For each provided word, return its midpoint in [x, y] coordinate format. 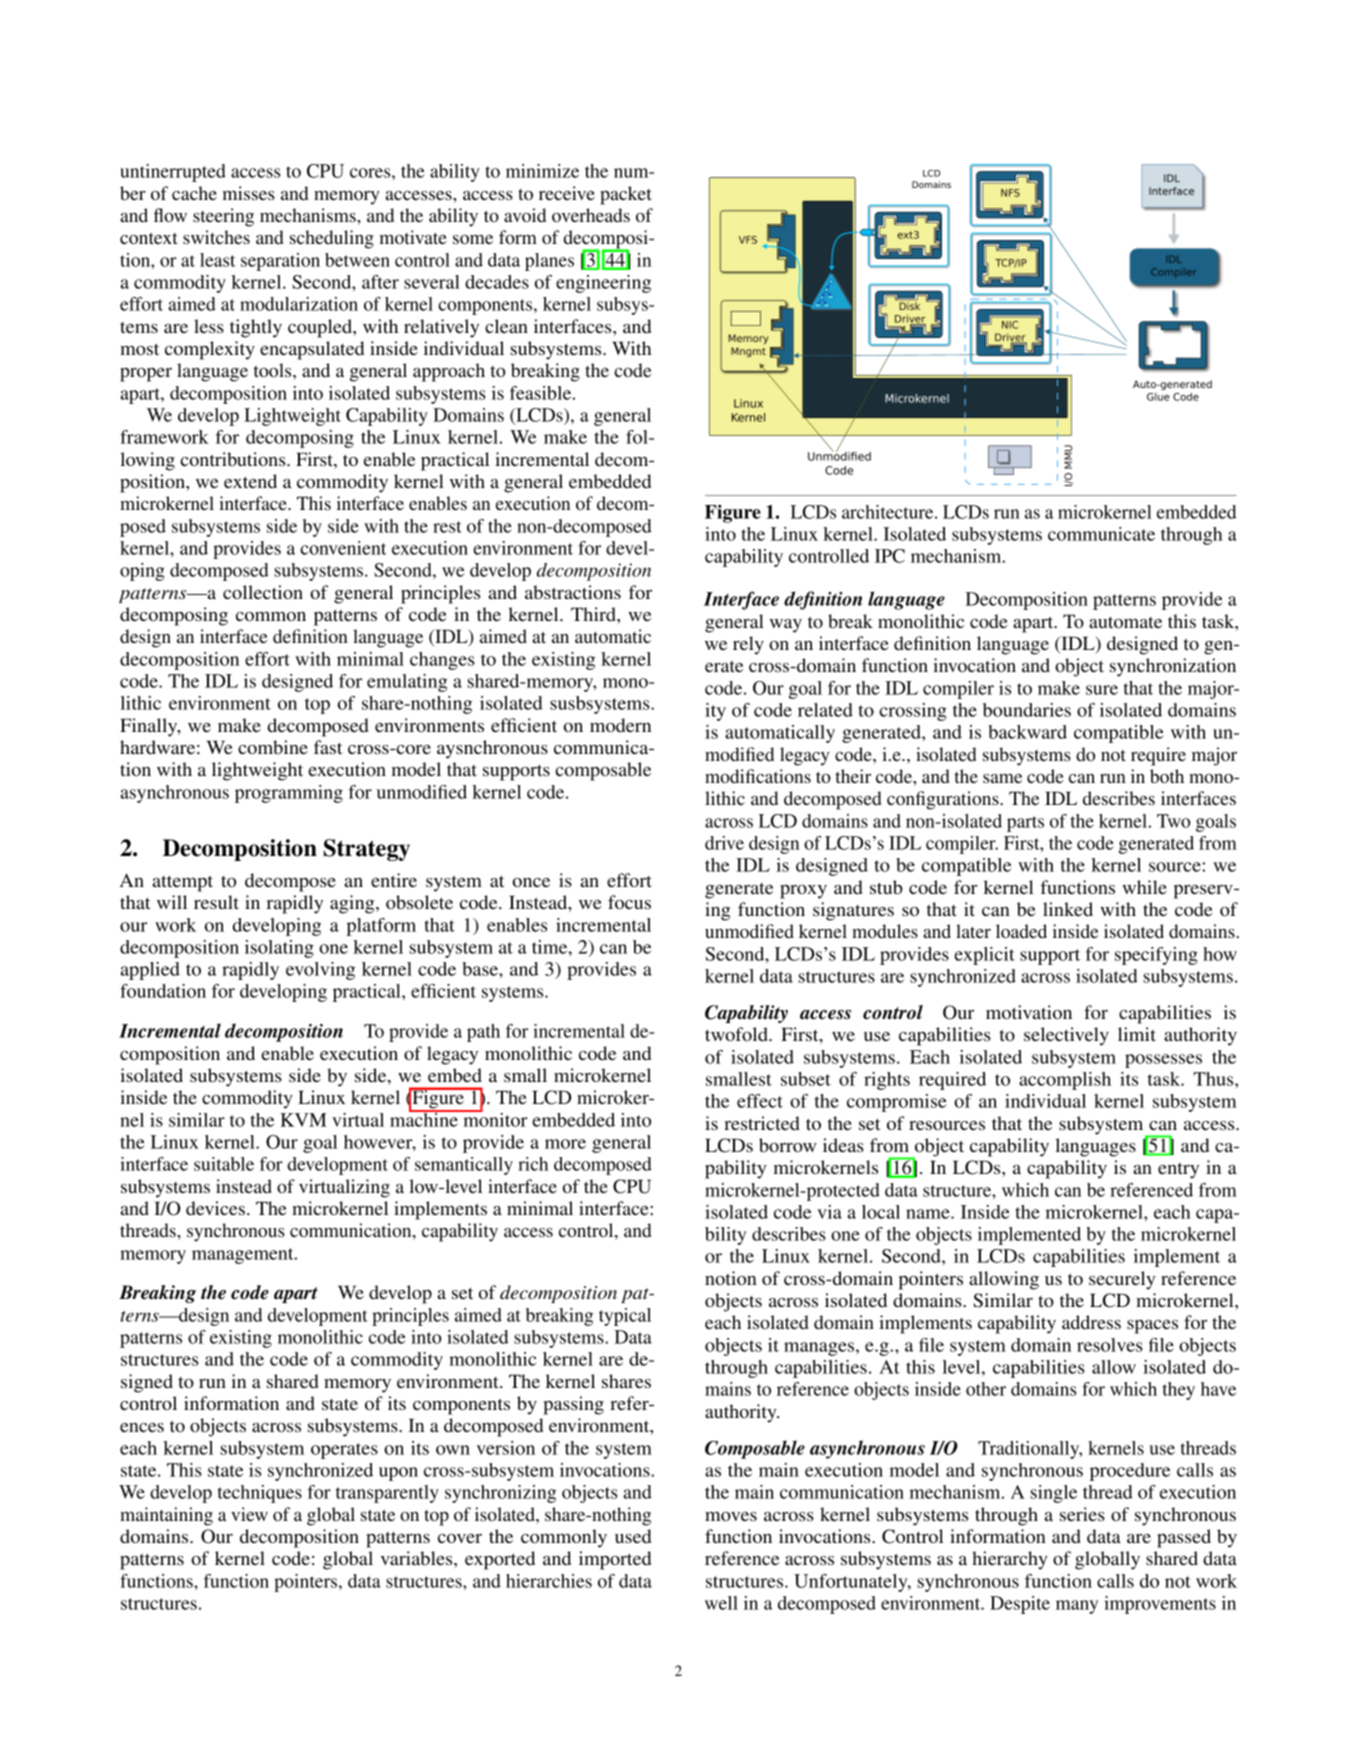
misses [249, 193]
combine [273, 747]
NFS [1010, 193]
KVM [303, 1120]
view [249, 1514]
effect [760, 1101]
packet [626, 195]
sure [1102, 690]
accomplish [1065, 1081]
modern [620, 725]
